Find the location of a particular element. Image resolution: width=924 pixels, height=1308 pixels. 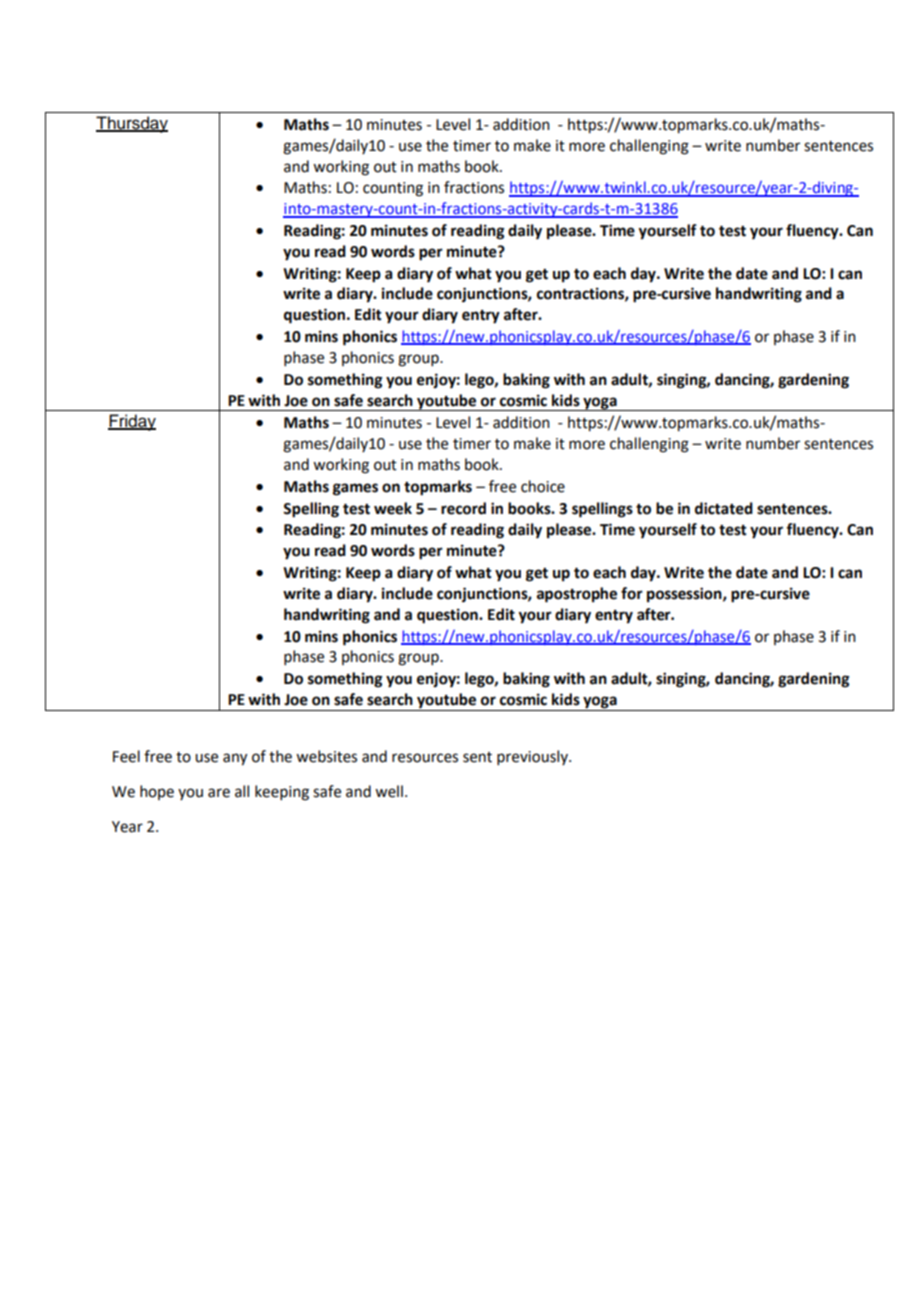

are is located at coordinates (219, 793).
